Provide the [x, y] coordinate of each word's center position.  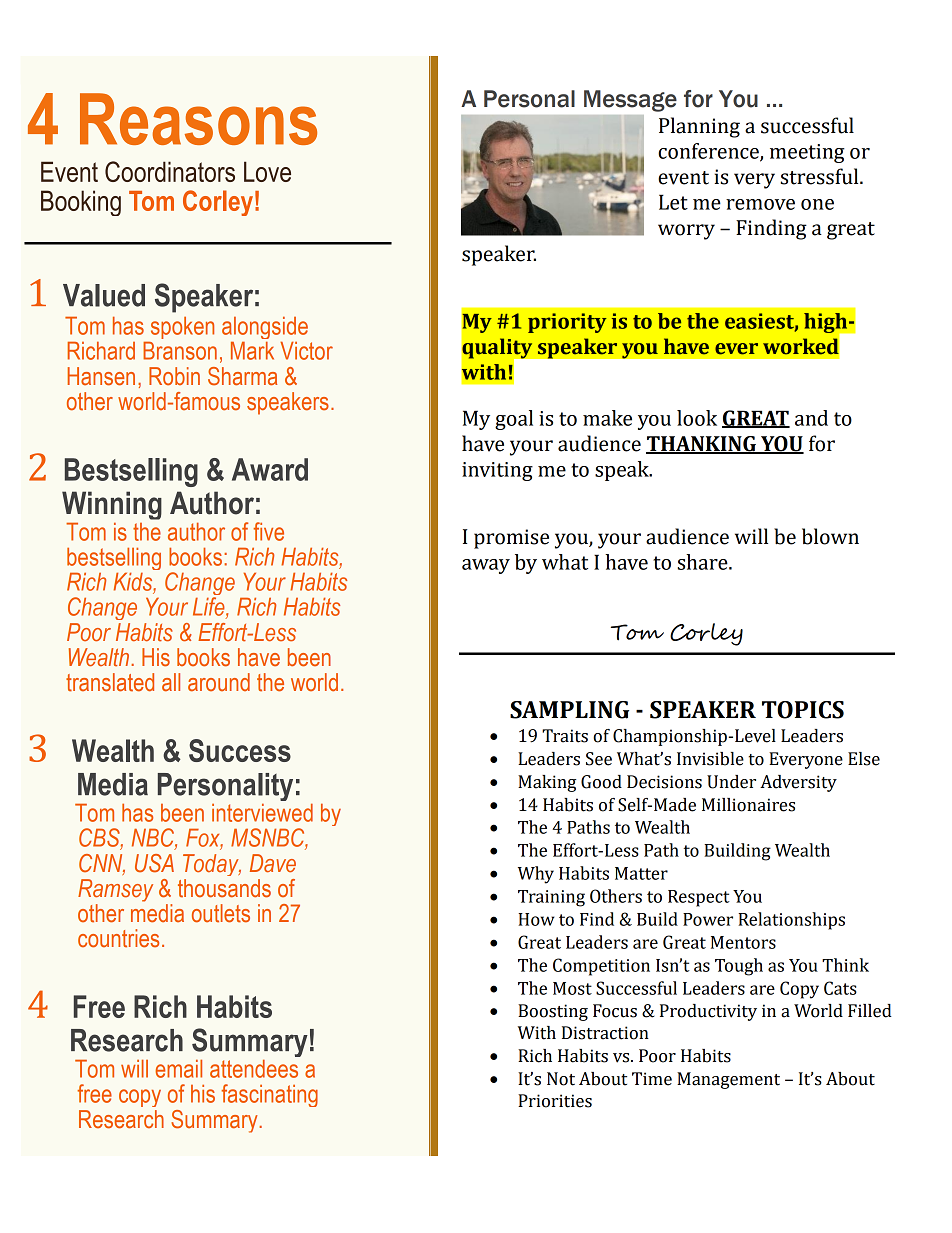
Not [561, 1079]
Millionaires [748, 805]
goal [514, 420]
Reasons [198, 119]
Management [728, 1080]
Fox [204, 839]
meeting [807, 153]
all [171, 682]
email [178, 1069]
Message [630, 101]
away [486, 566]
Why [536, 875]
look [697, 418]
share [704, 562]
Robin [174, 376]
